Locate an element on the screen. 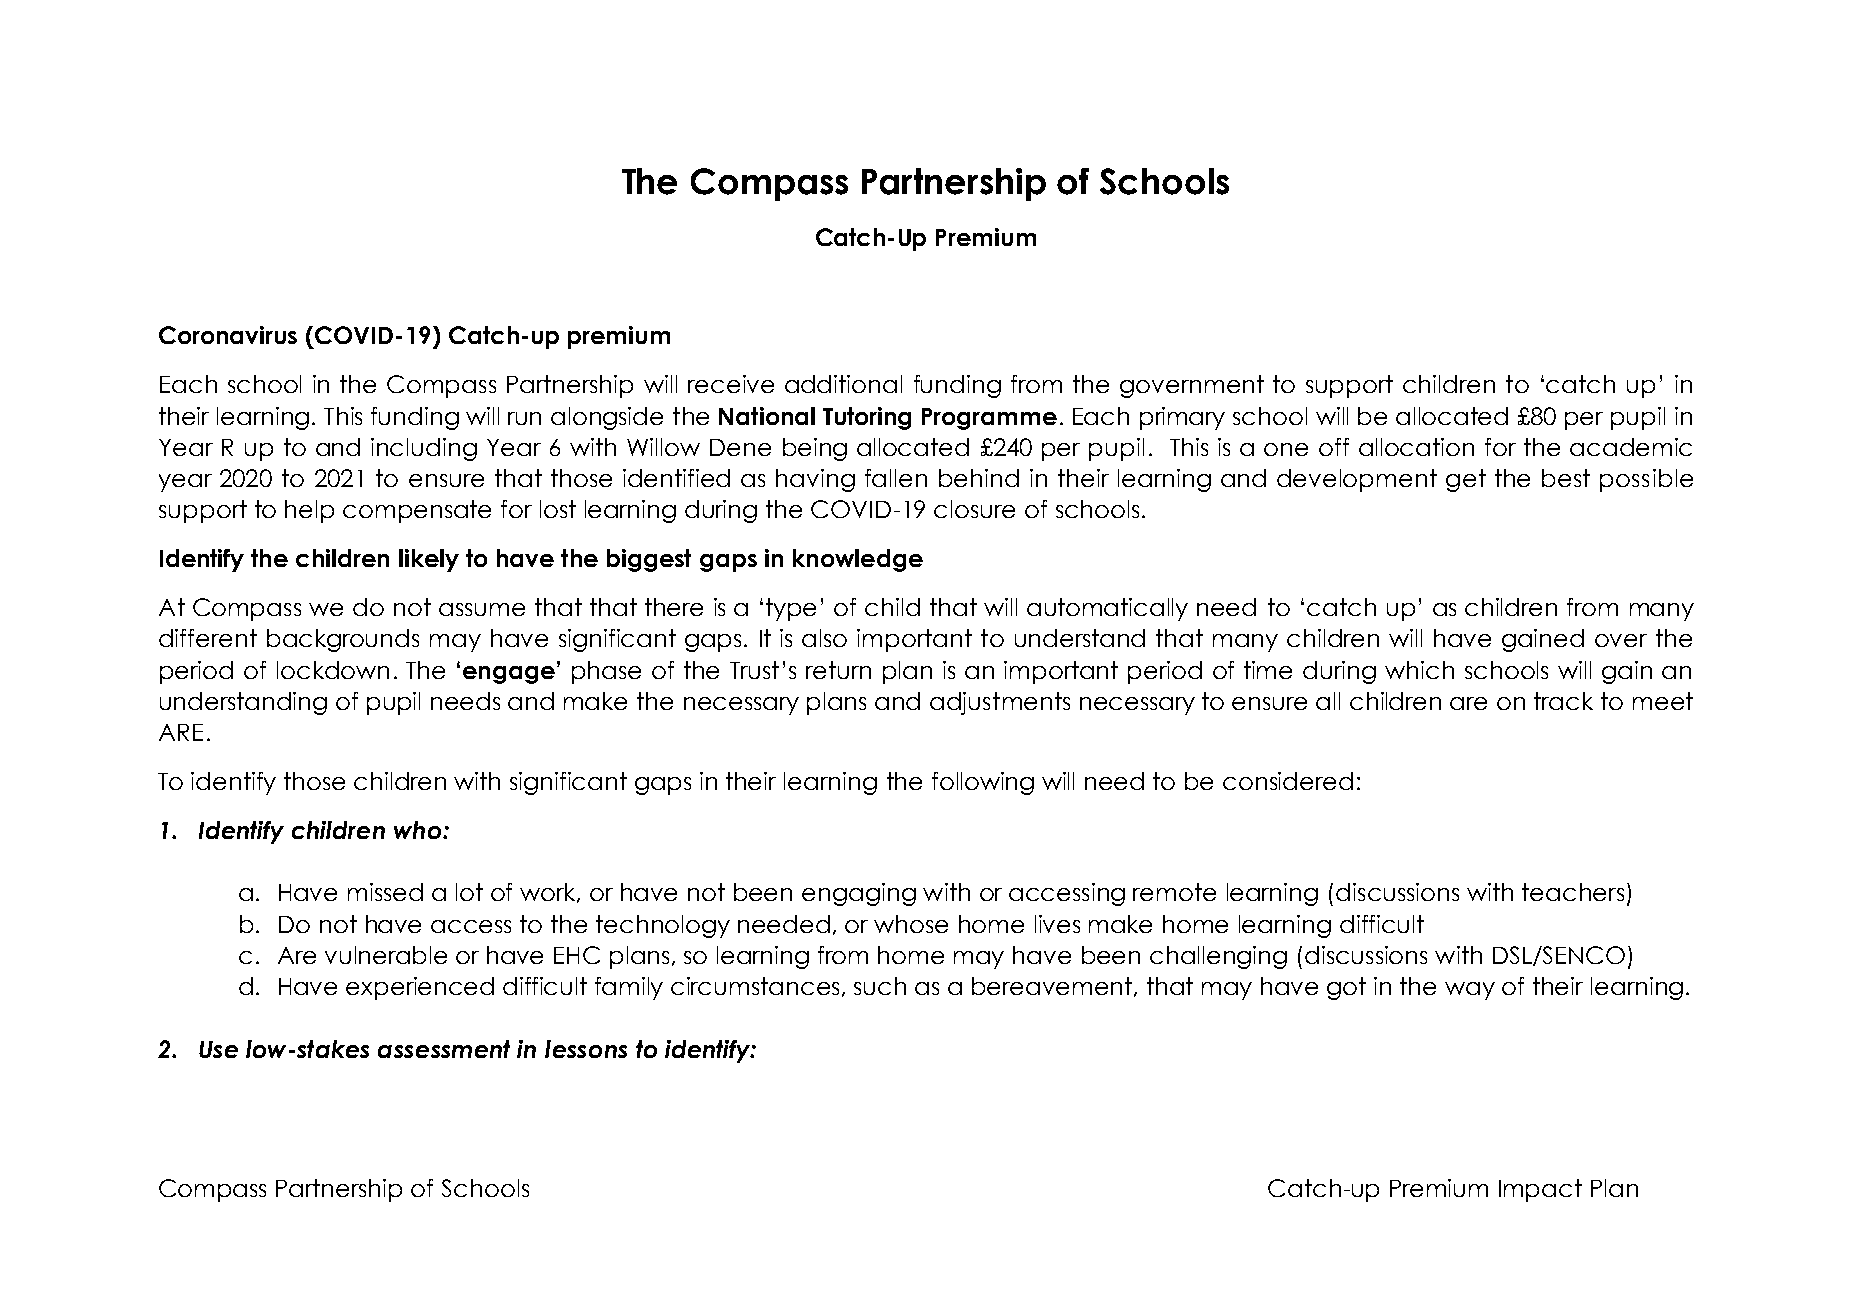 This screenshot has height=1309, width=1852. Coronavirus is located at coordinates (228, 335).
